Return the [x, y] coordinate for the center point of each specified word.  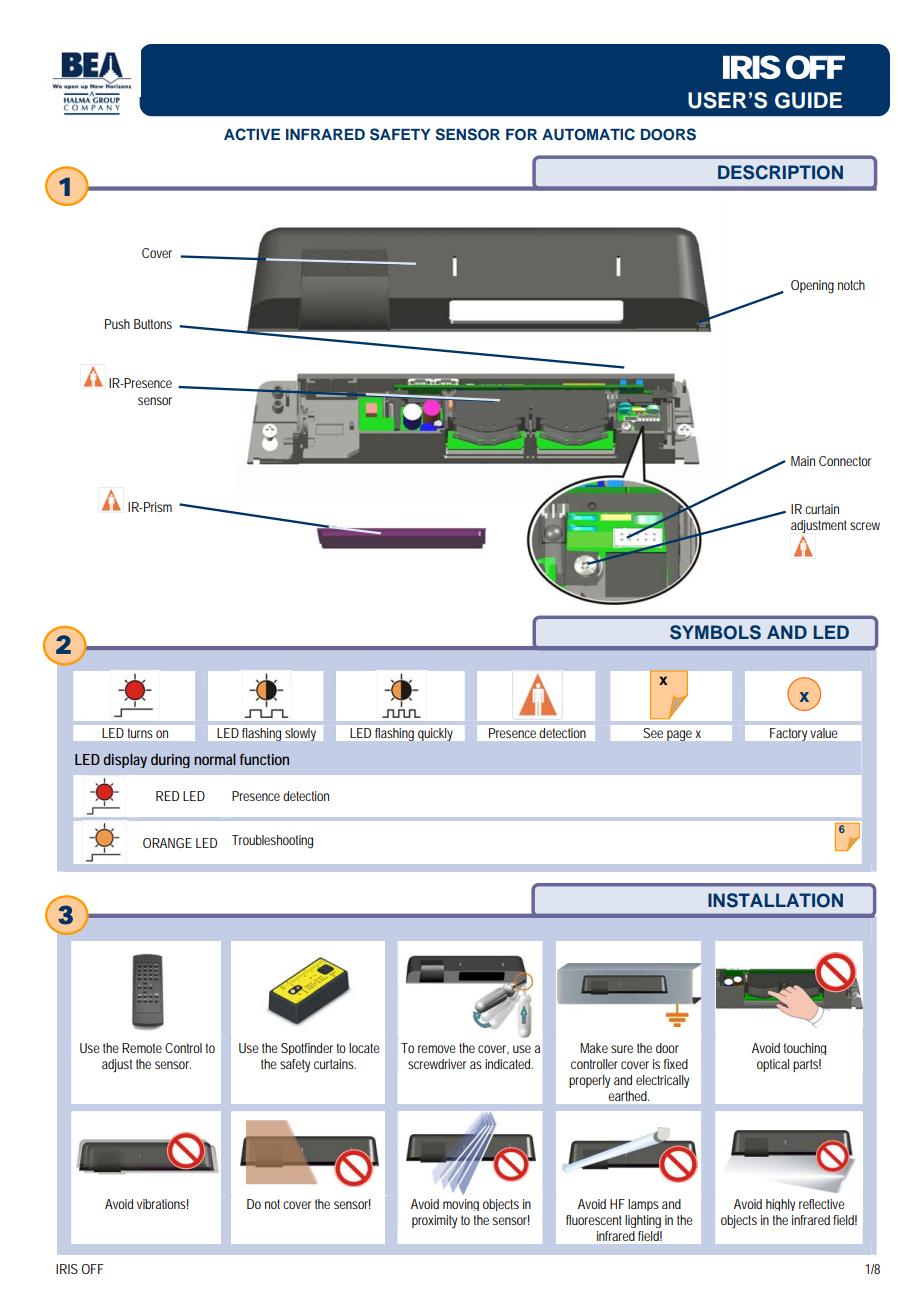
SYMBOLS [715, 632]
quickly [435, 734]
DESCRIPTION [780, 172]
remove [437, 1049]
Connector [845, 461]
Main [803, 461]
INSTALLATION [775, 900]
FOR [521, 135]
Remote [142, 1048]
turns [140, 733]
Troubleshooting [272, 842]
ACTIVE [252, 134]
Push [117, 324]
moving [461, 1205]
